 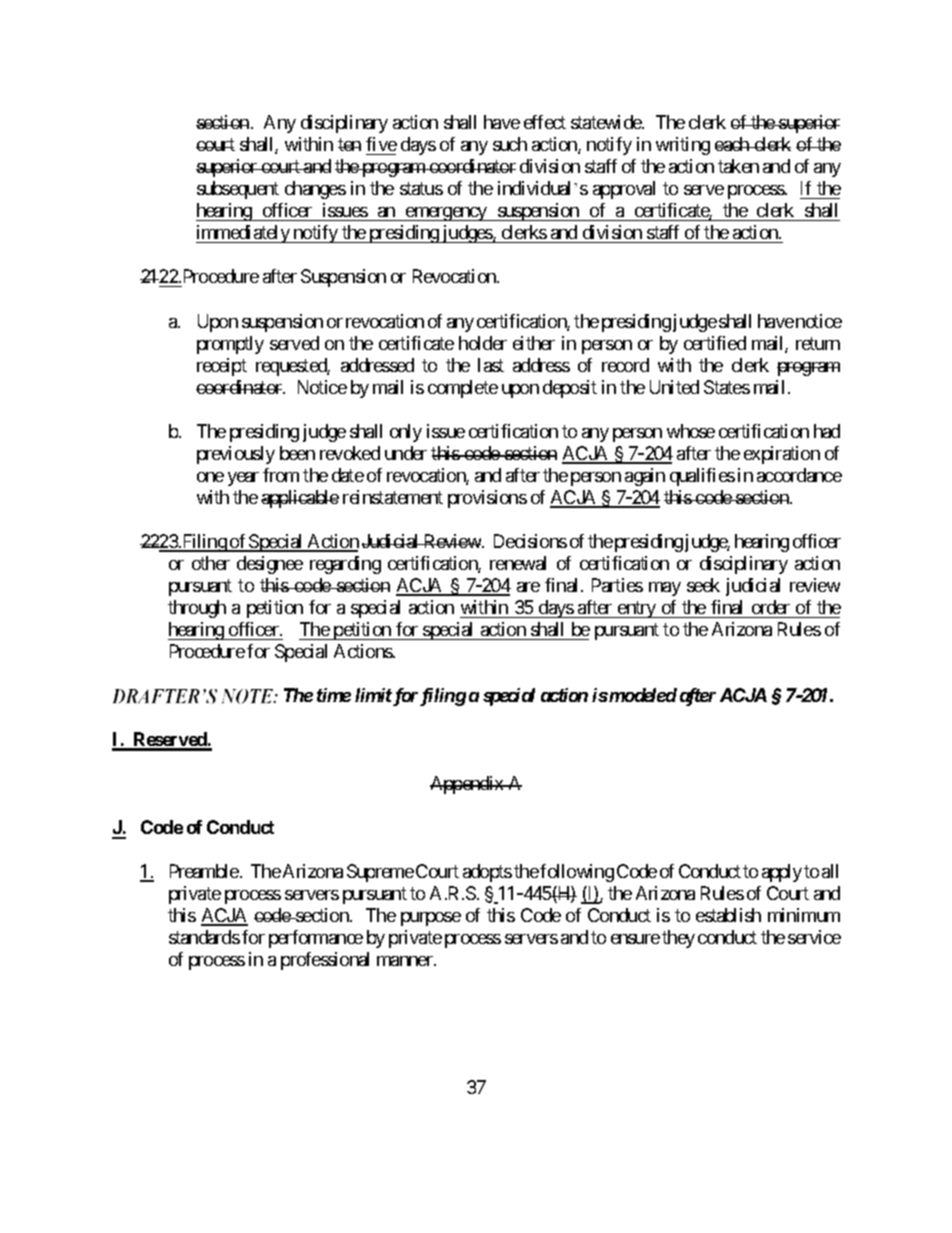 I want to click on complete, so click(x=463, y=389).
